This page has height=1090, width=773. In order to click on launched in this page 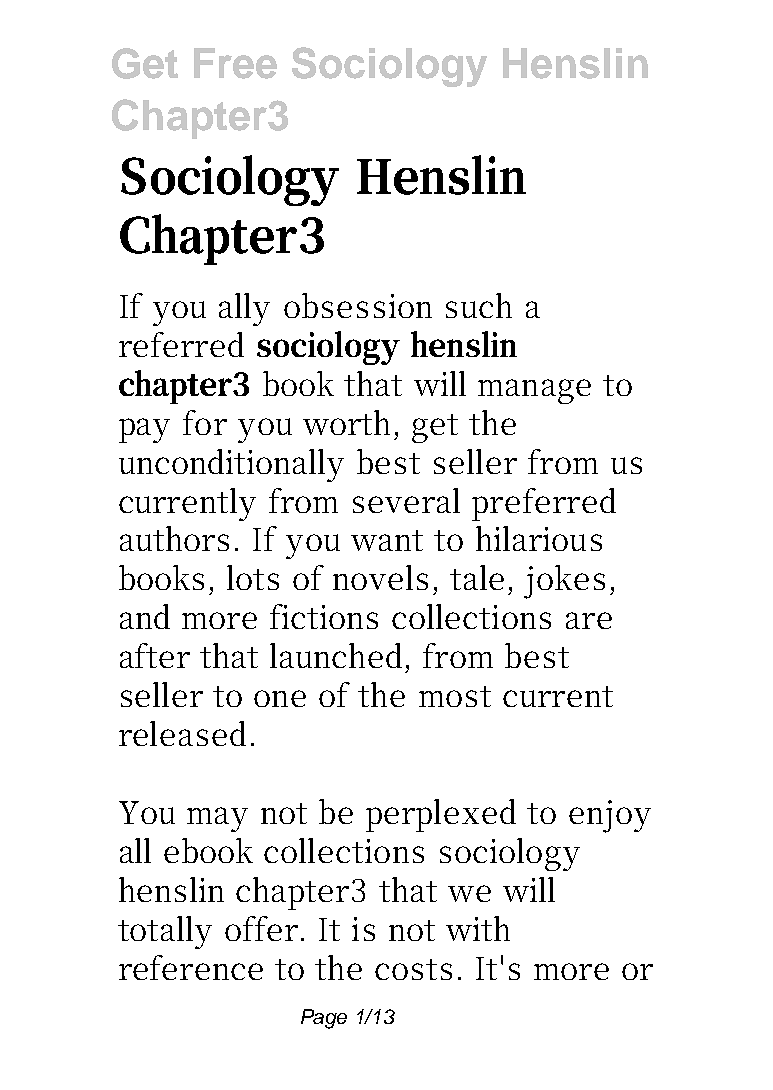, I will do `click(336, 655)`.
